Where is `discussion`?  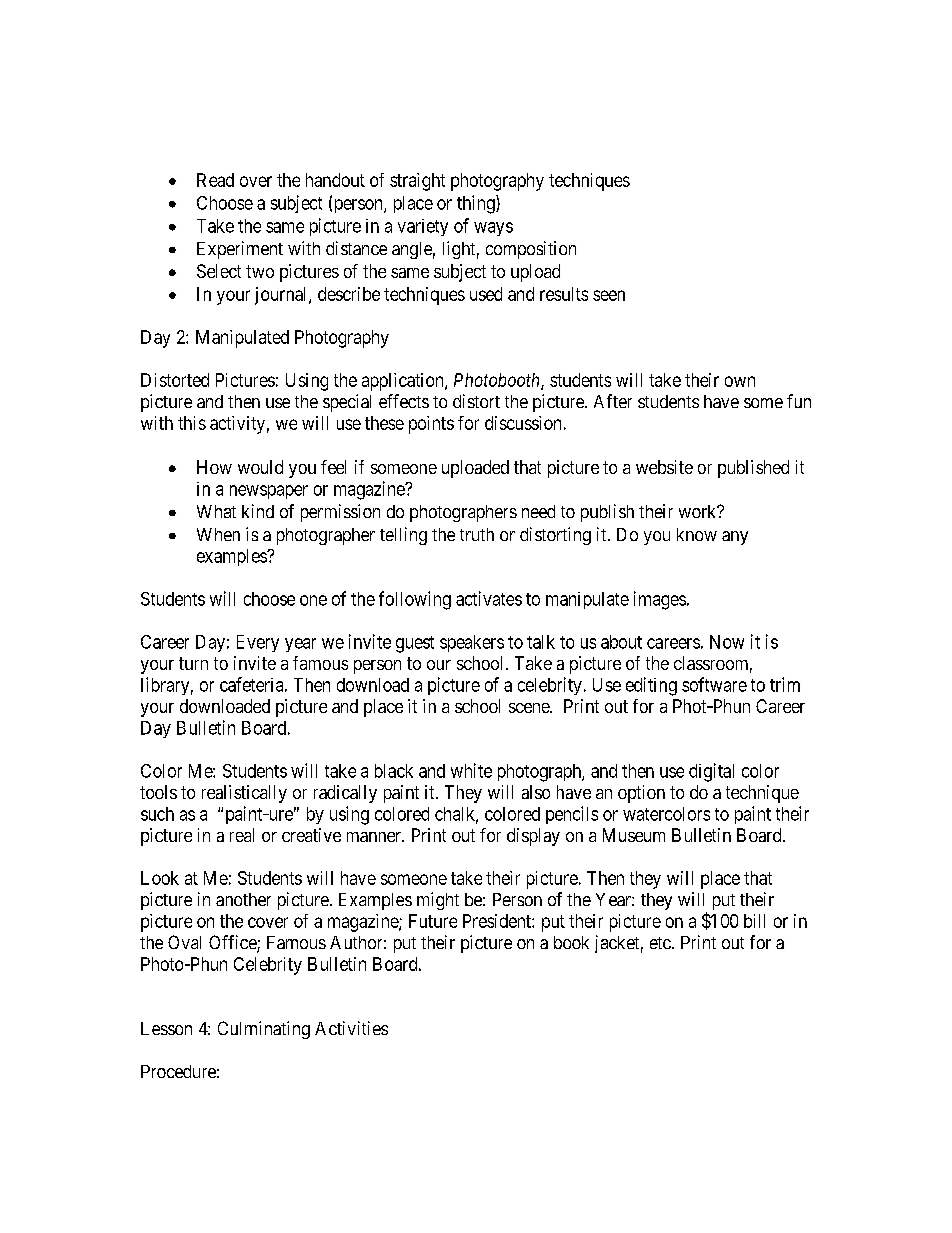
discussion is located at coordinates (523, 423).
